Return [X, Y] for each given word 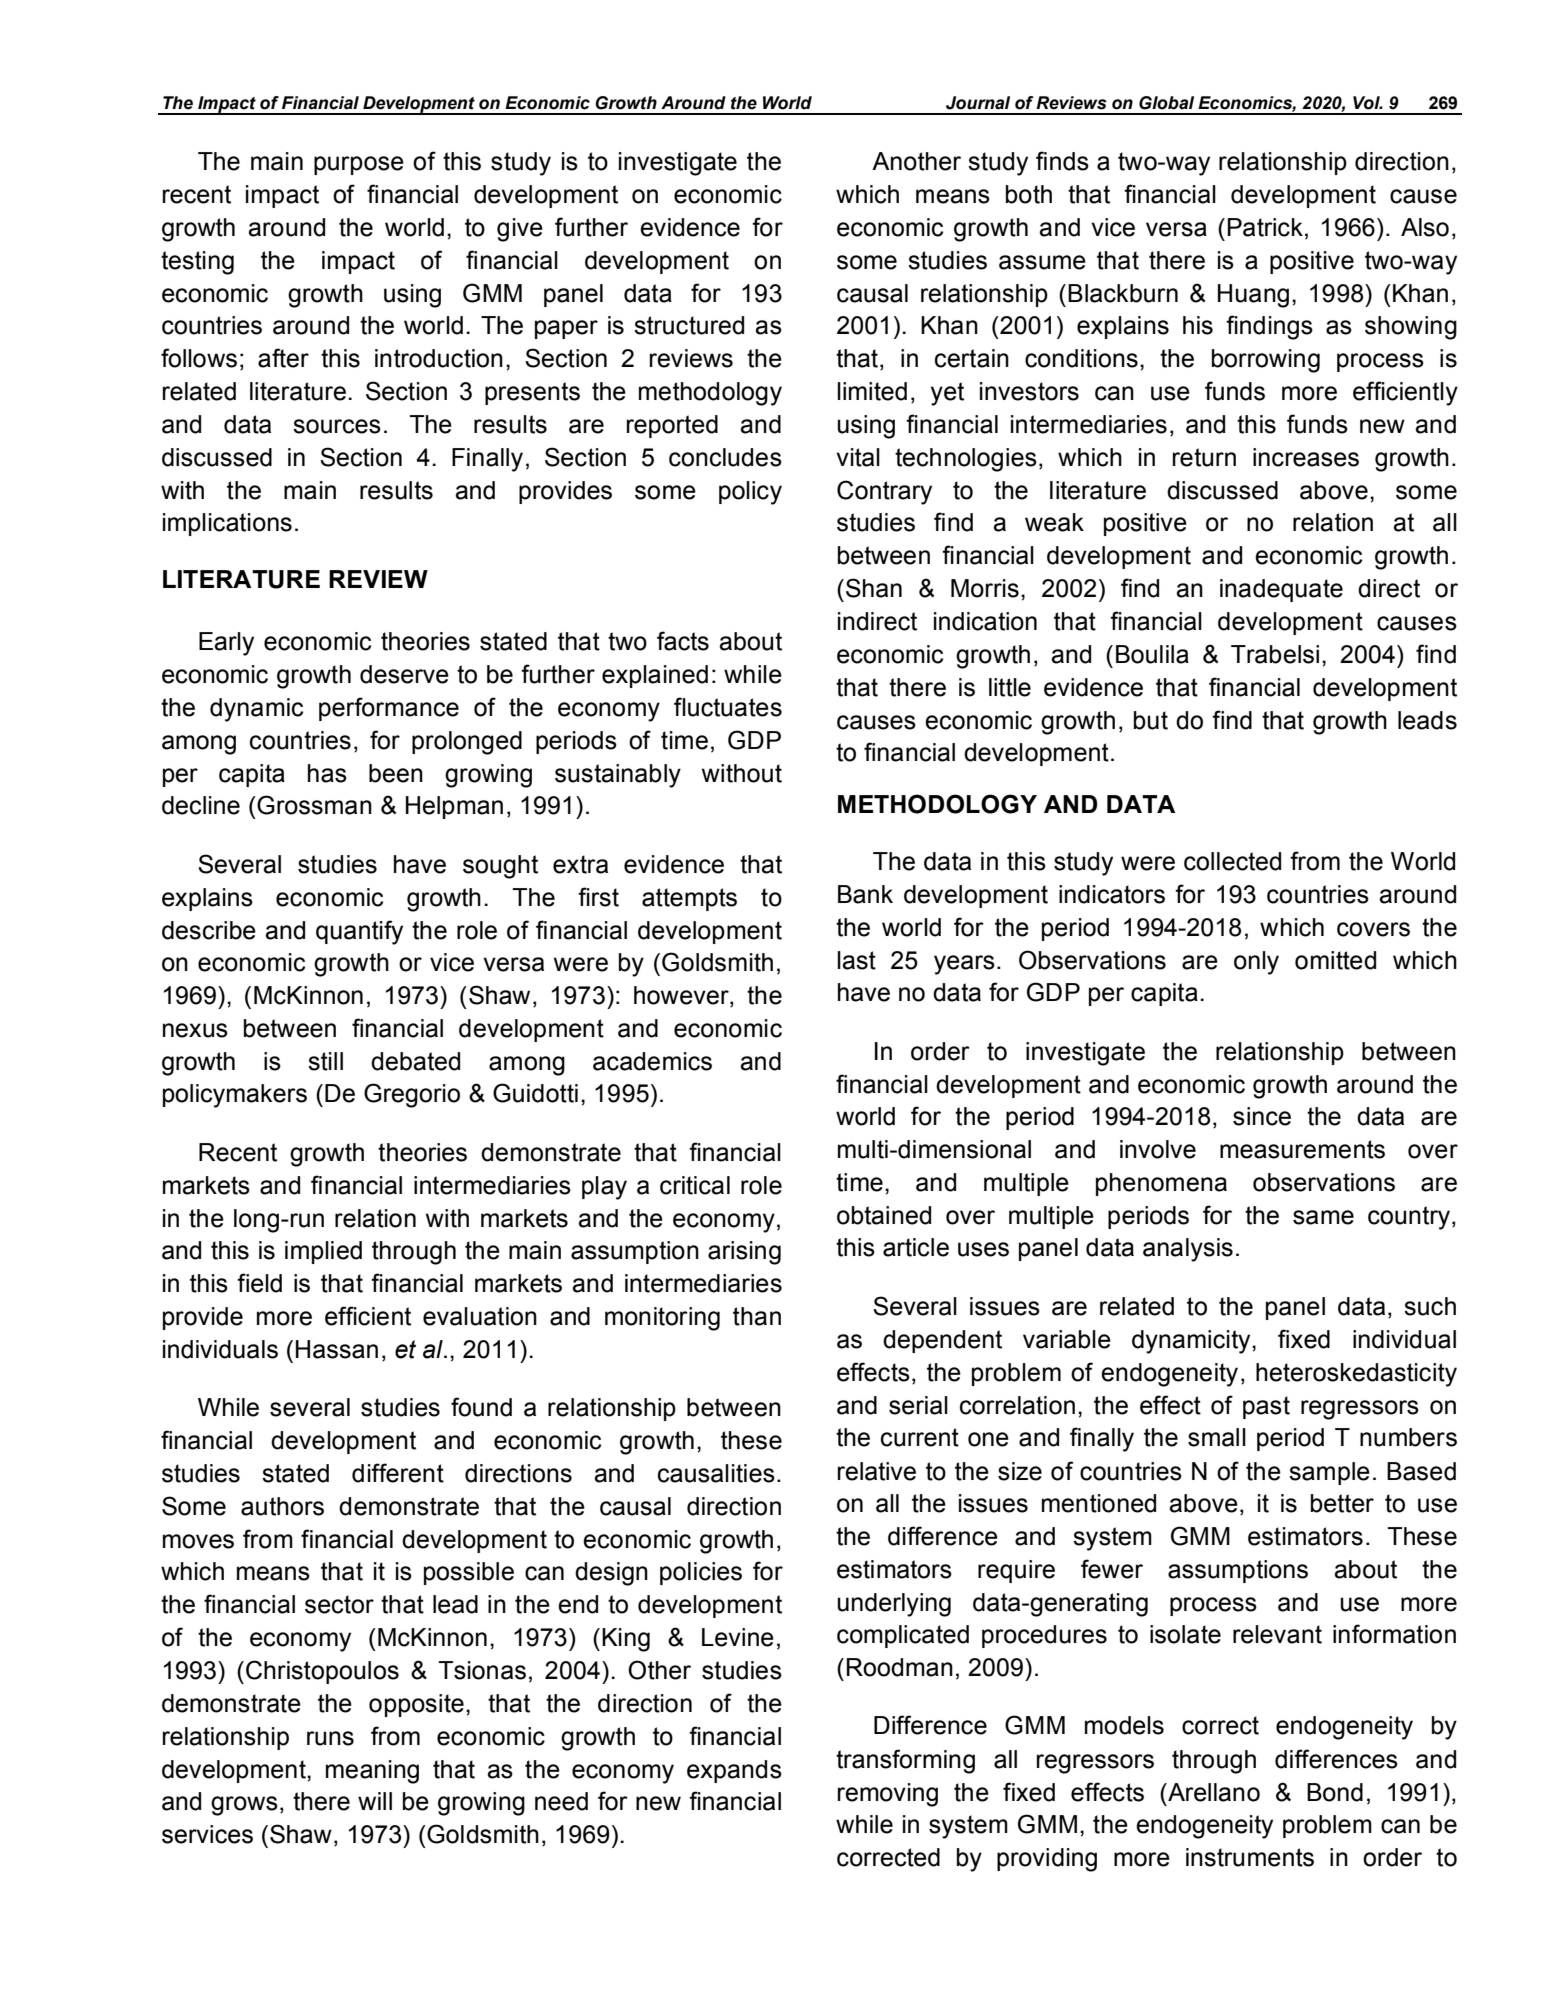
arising [744, 1253]
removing [888, 1795]
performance [389, 709]
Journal [978, 103]
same [1323, 1217]
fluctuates [728, 707]
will [375, 1801]
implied [323, 1252]
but [1151, 720]
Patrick [1265, 227]
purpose [359, 165]
